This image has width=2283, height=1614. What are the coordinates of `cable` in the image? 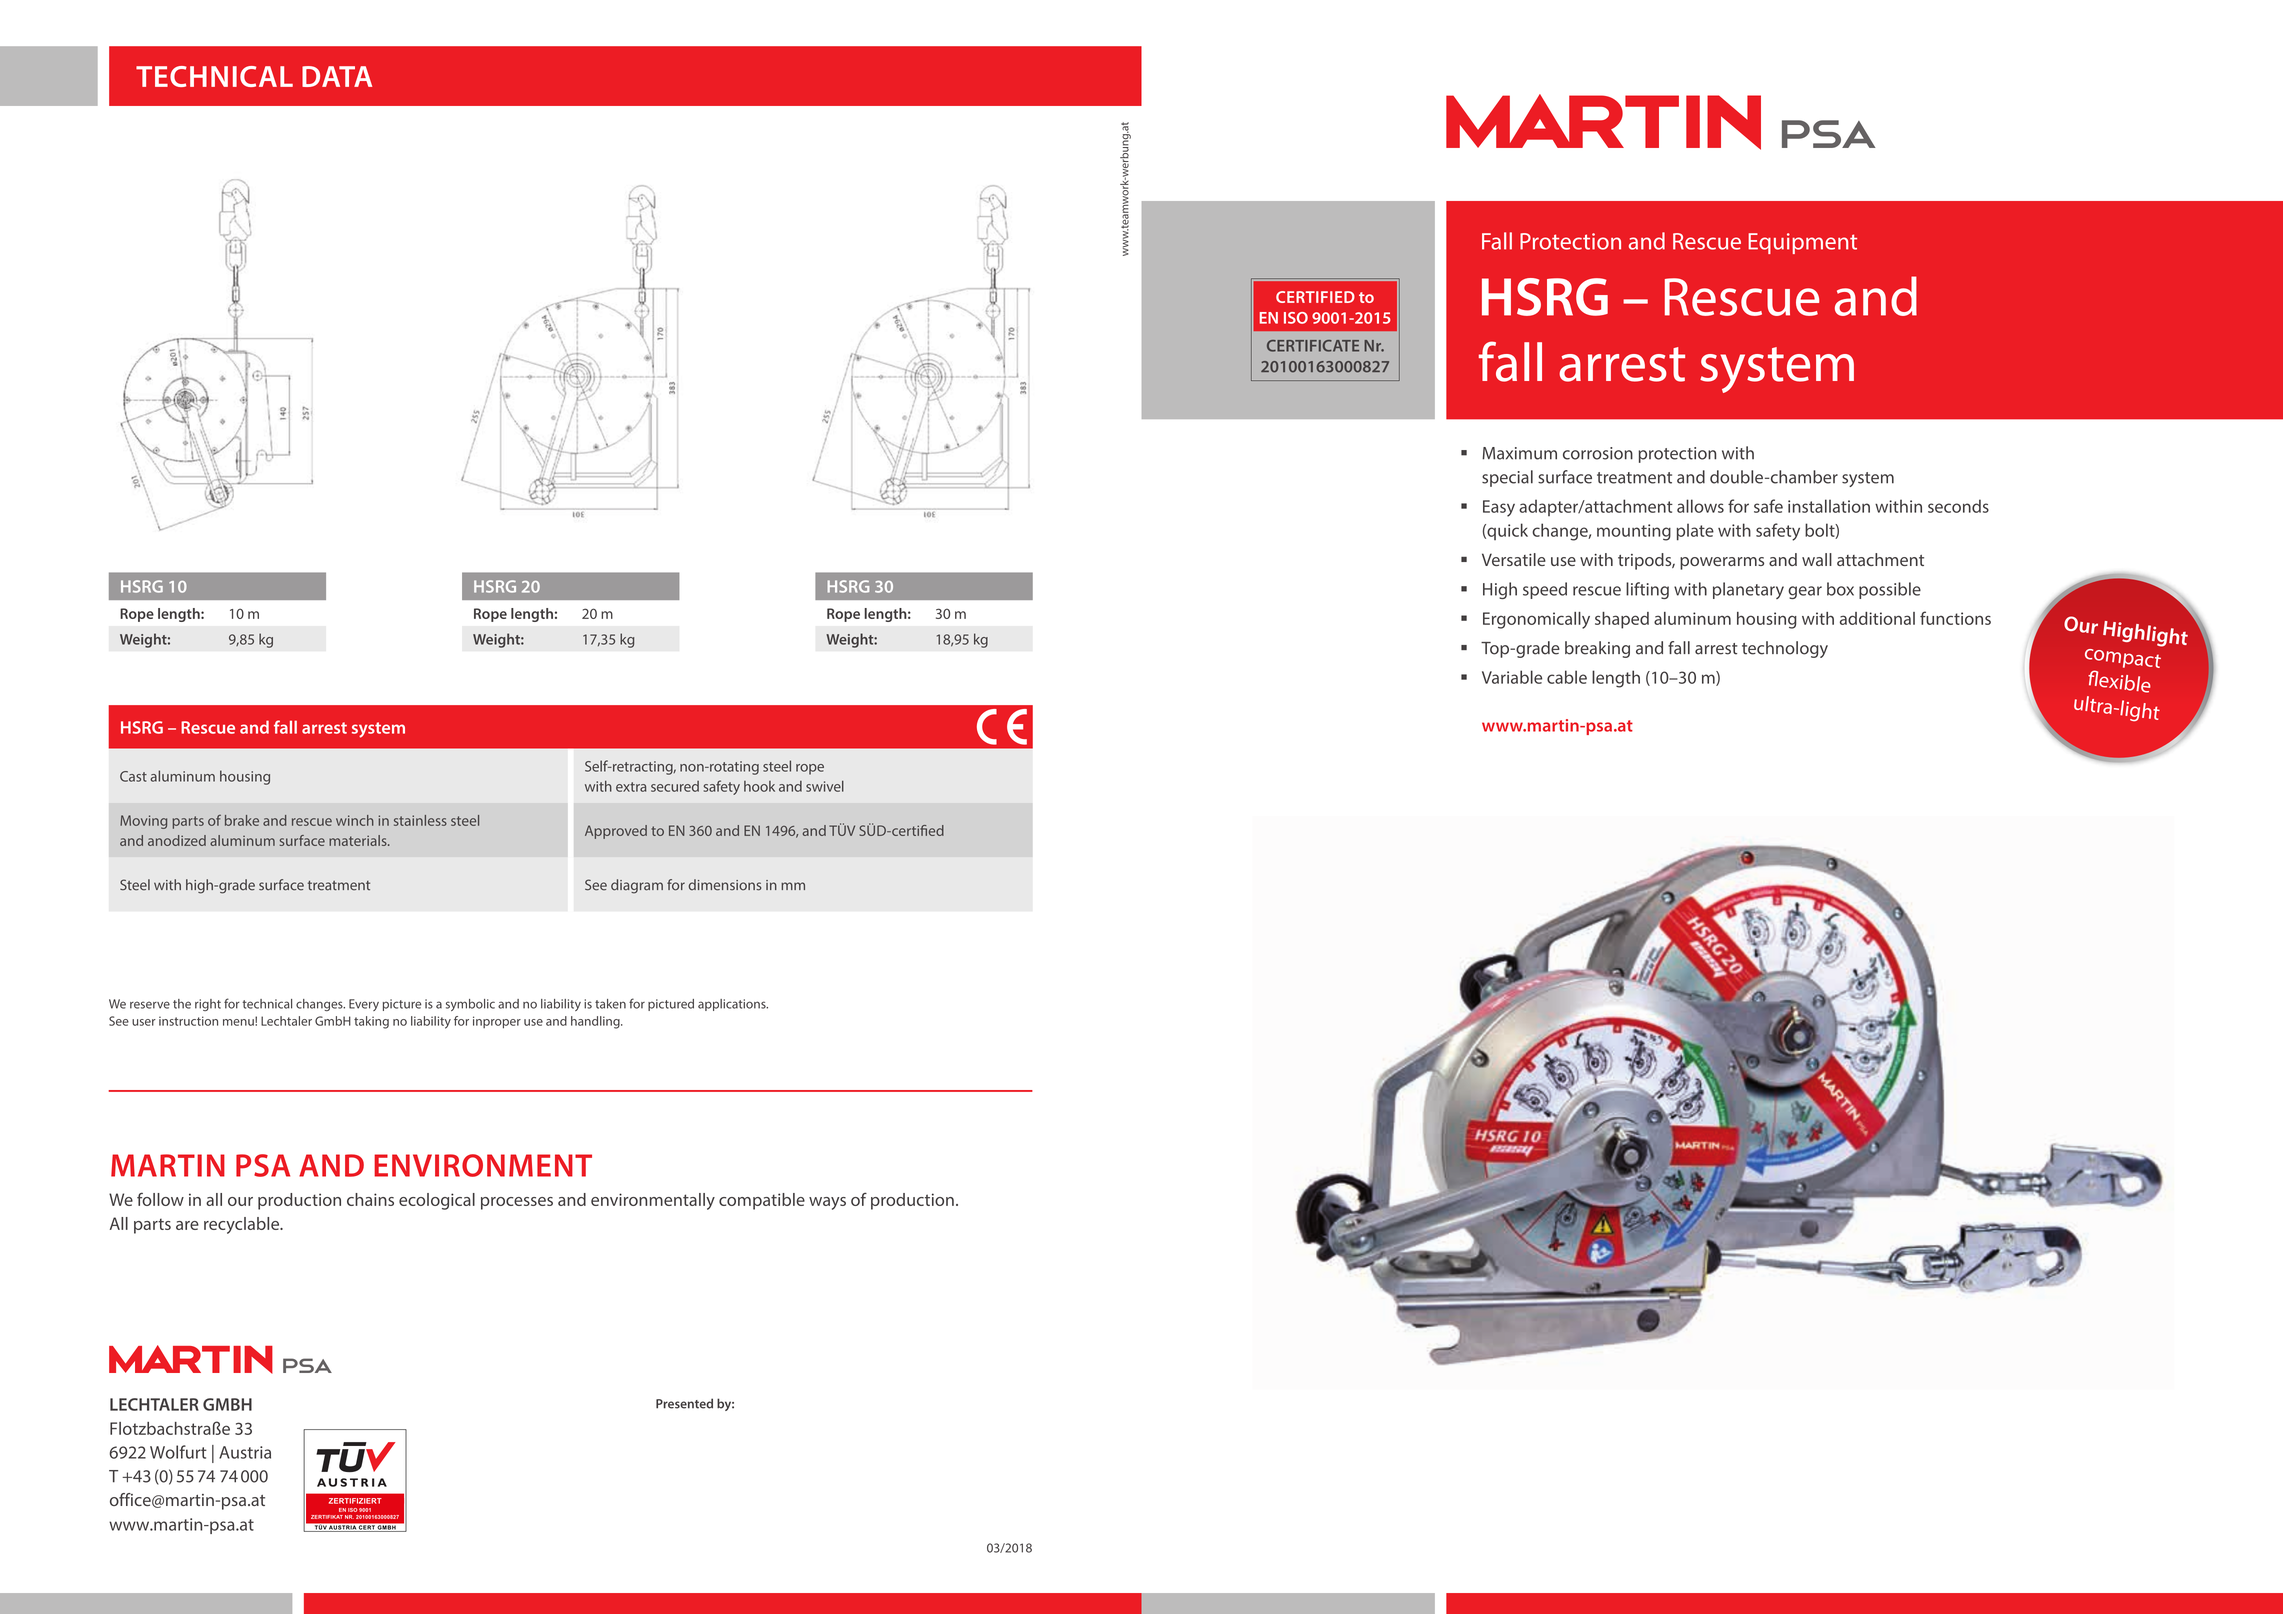 It's located at (1567, 677).
